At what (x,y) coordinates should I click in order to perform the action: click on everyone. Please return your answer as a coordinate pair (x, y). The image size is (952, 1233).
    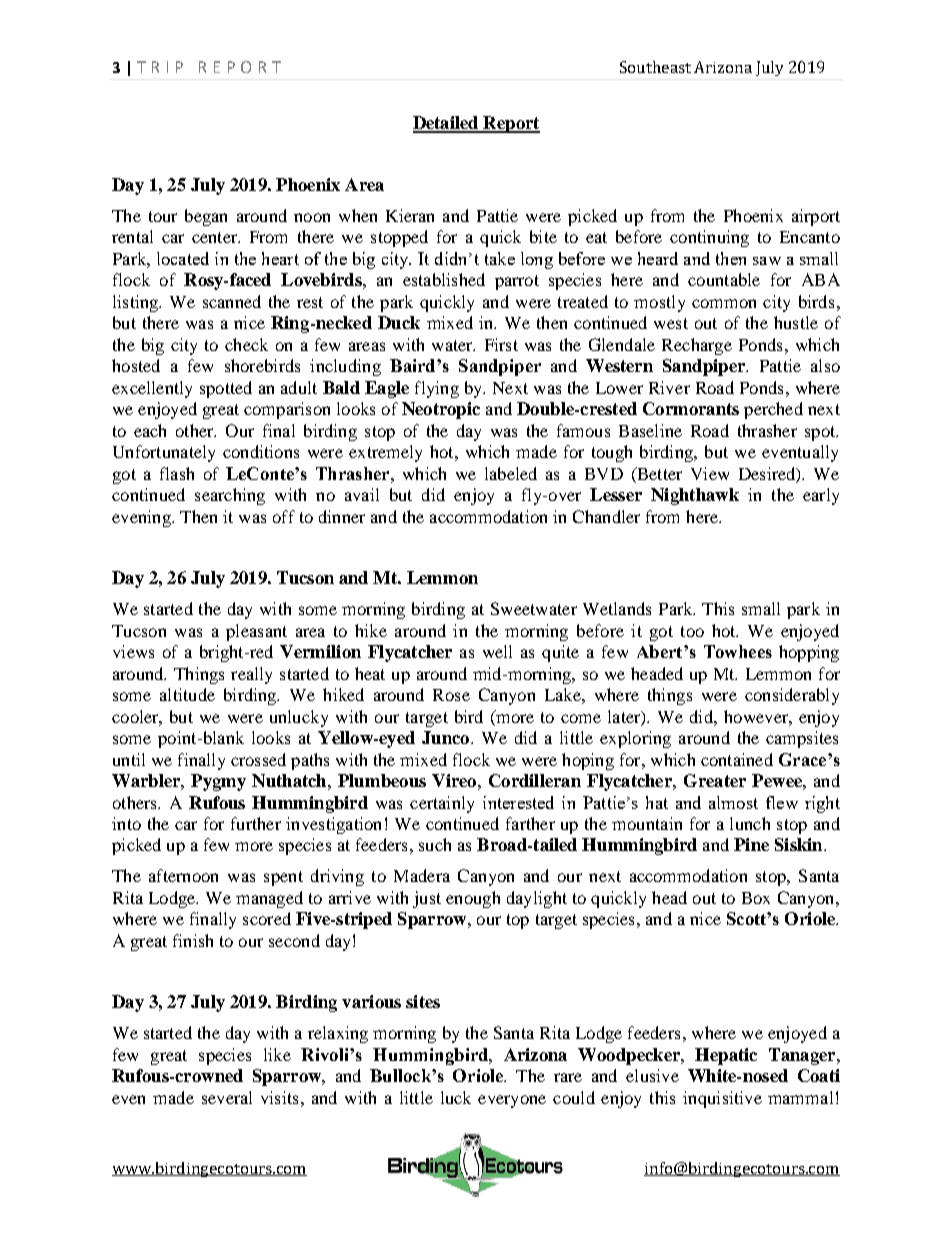
    Looking at the image, I should click on (512, 1101).
